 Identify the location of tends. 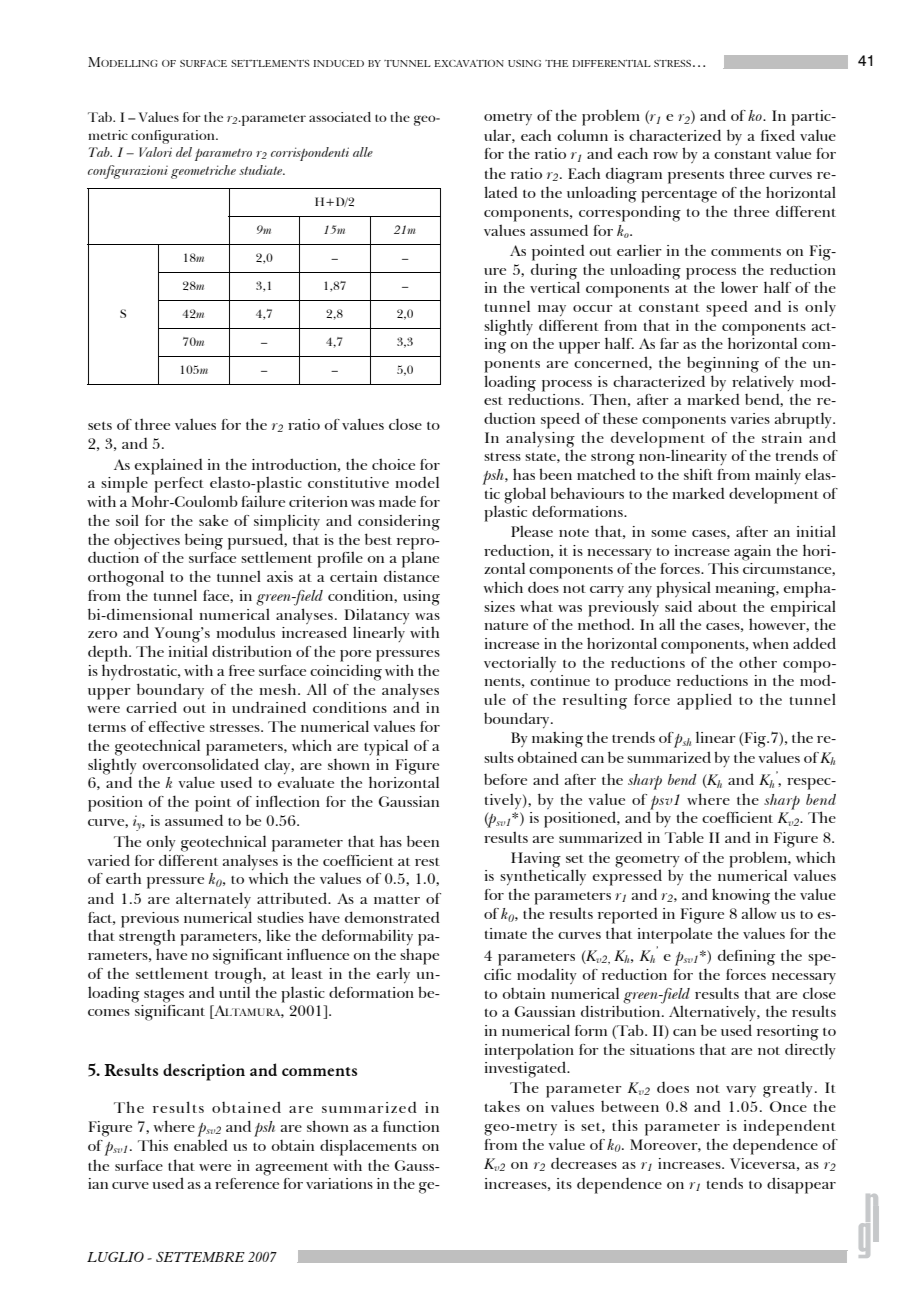
(725, 1183).
